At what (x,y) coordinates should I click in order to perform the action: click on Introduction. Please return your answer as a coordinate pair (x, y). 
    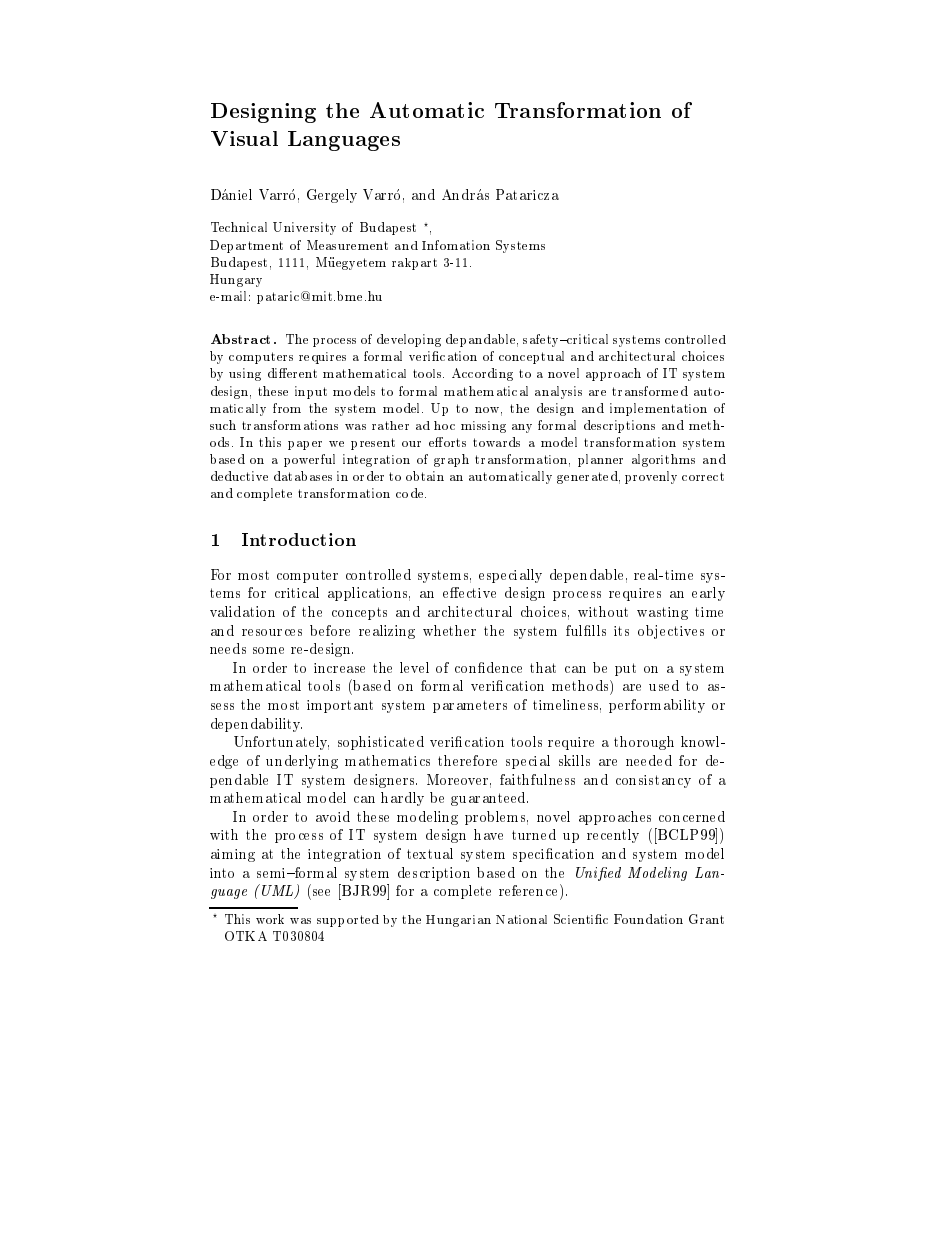
    Looking at the image, I should click on (299, 539).
